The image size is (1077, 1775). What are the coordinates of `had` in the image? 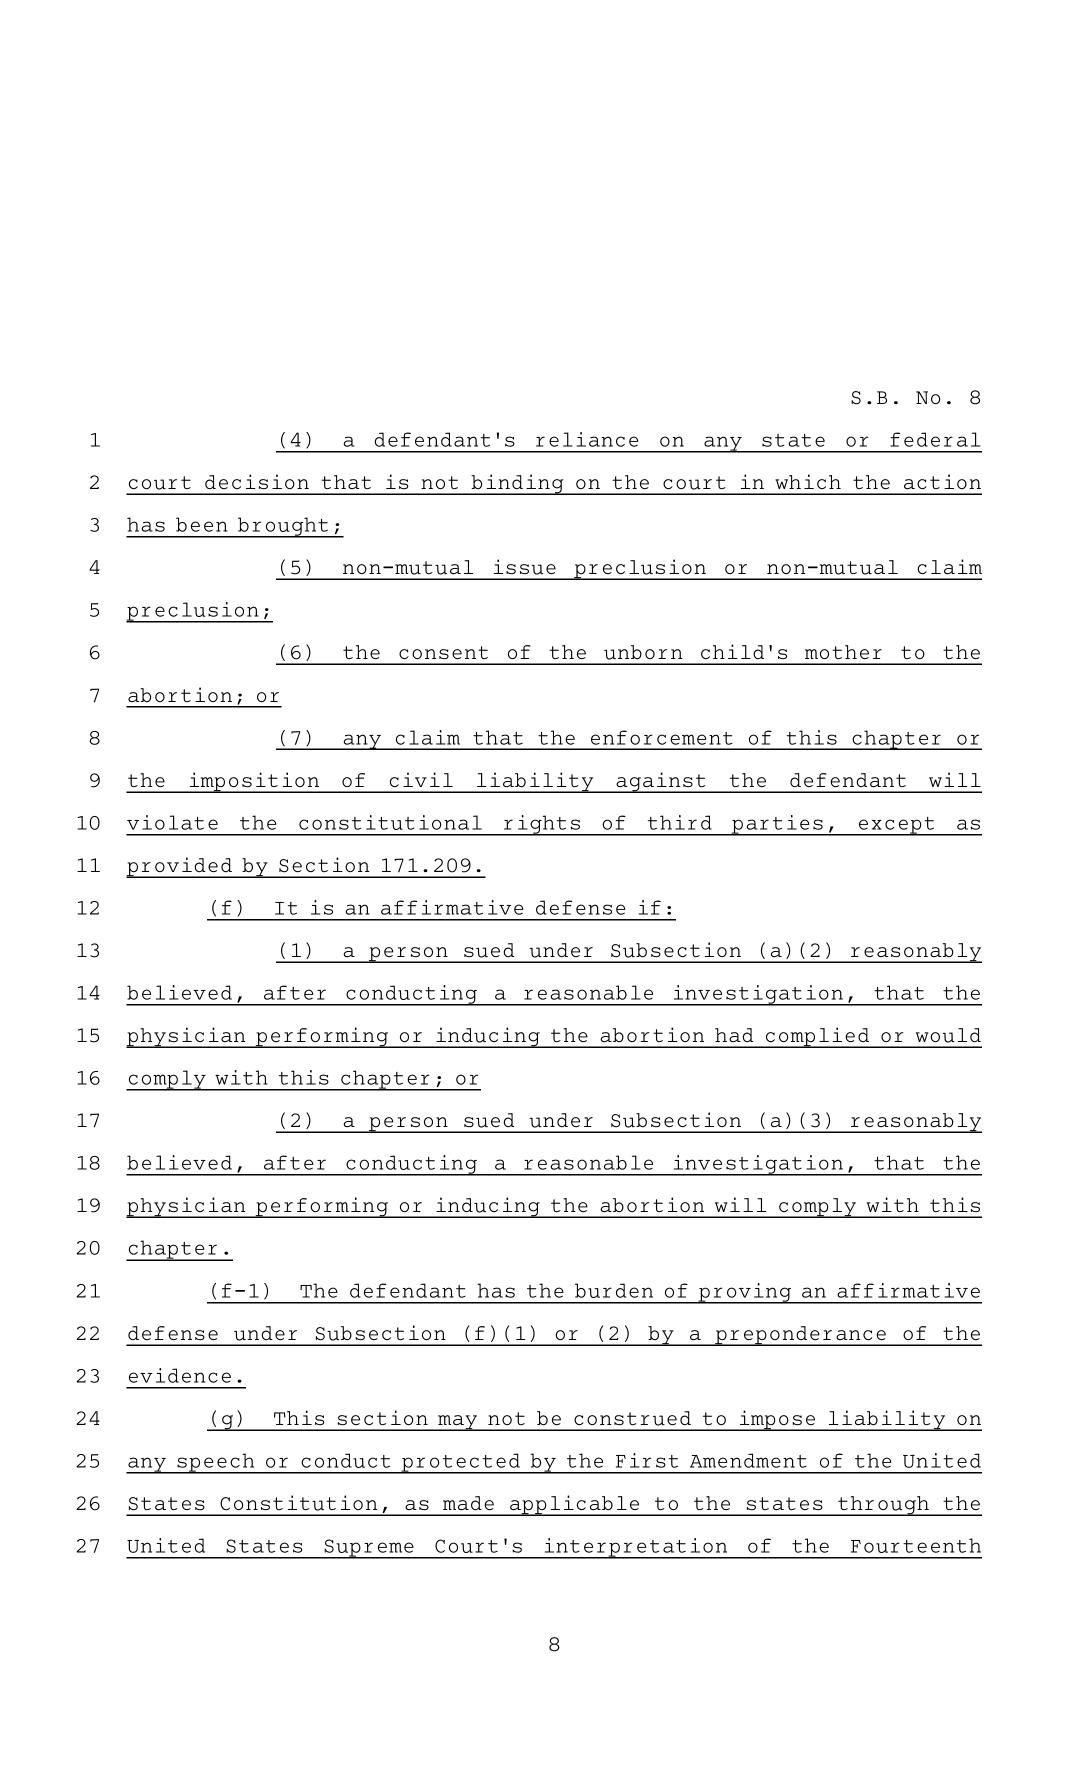 It's located at (734, 1035).
